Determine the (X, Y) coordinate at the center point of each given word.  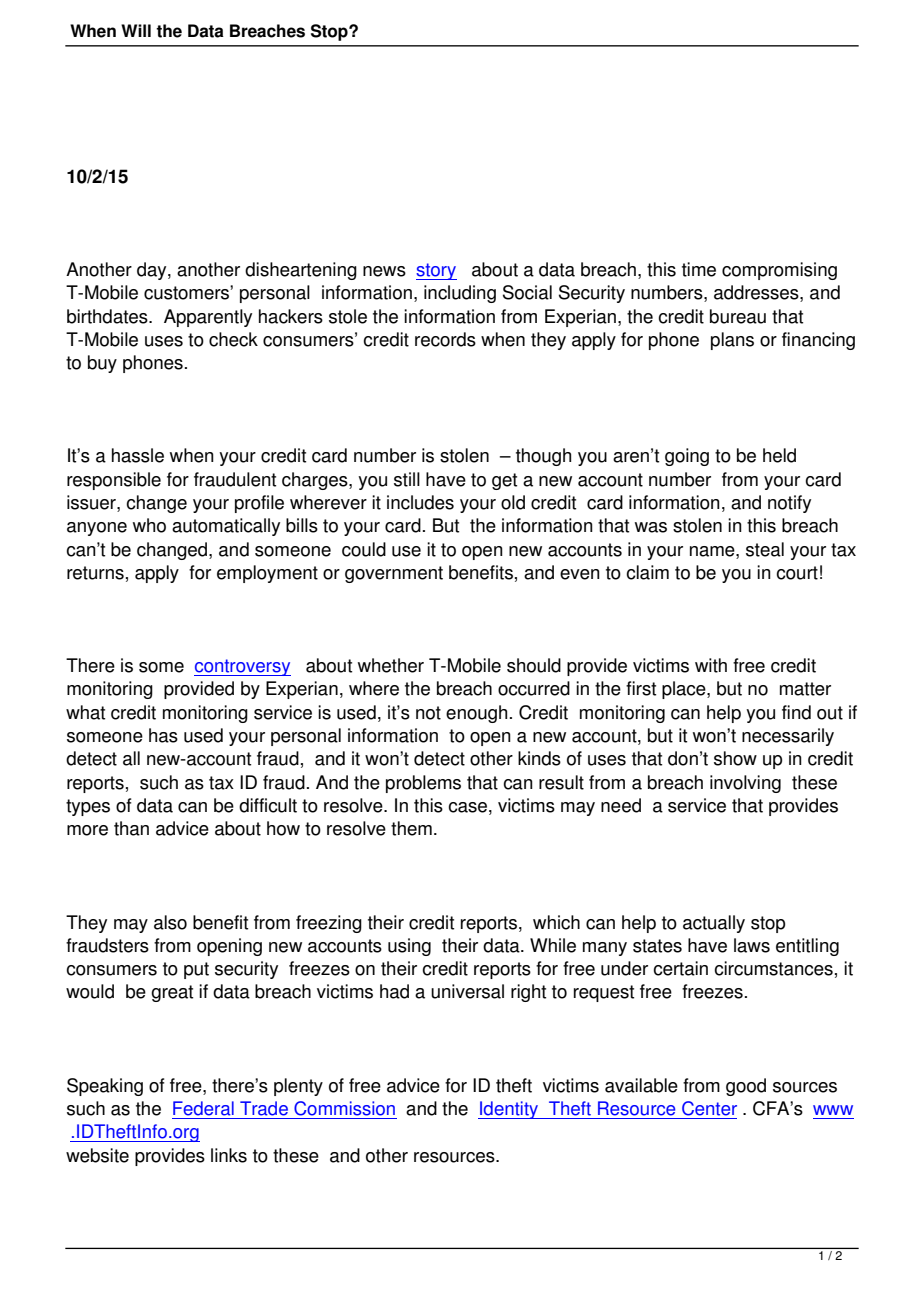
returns (95, 573)
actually (714, 924)
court (797, 573)
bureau (738, 316)
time (699, 269)
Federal (203, 1108)
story (436, 271)
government (394, 574)
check (233, 339)
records (445, 339)
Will (136, 30)
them (411, 828)
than (131, 828)
